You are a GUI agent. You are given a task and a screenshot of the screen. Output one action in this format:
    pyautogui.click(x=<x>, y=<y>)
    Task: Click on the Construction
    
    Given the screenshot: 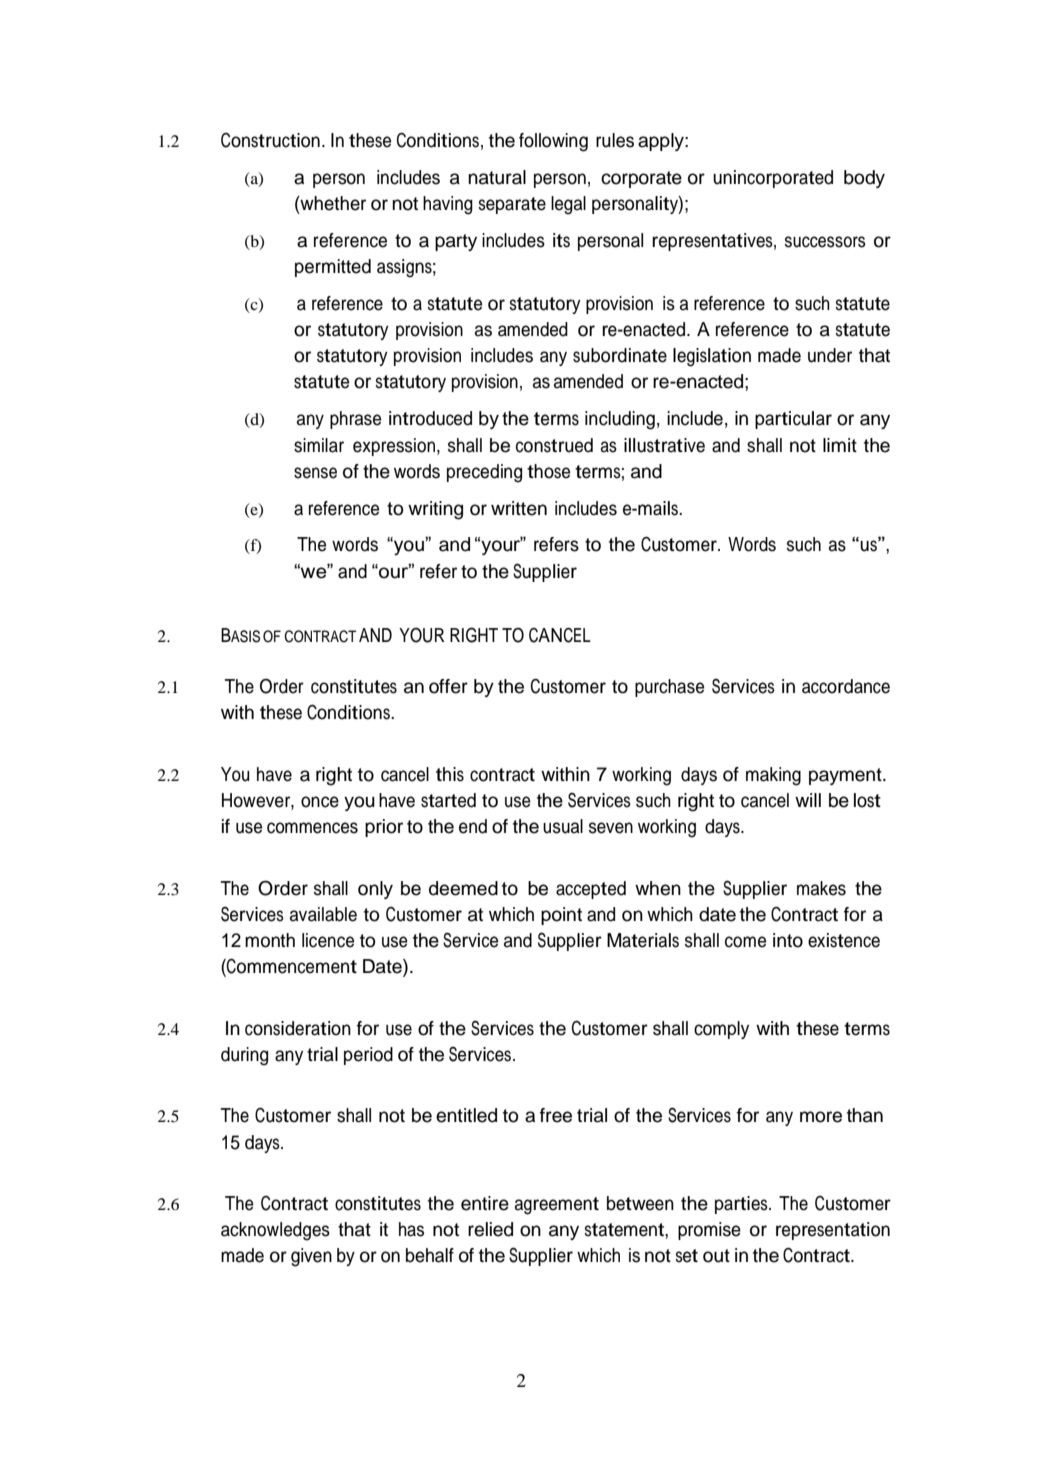 What is the action you would take?
    pyautogui.click(x=270, y=140)
